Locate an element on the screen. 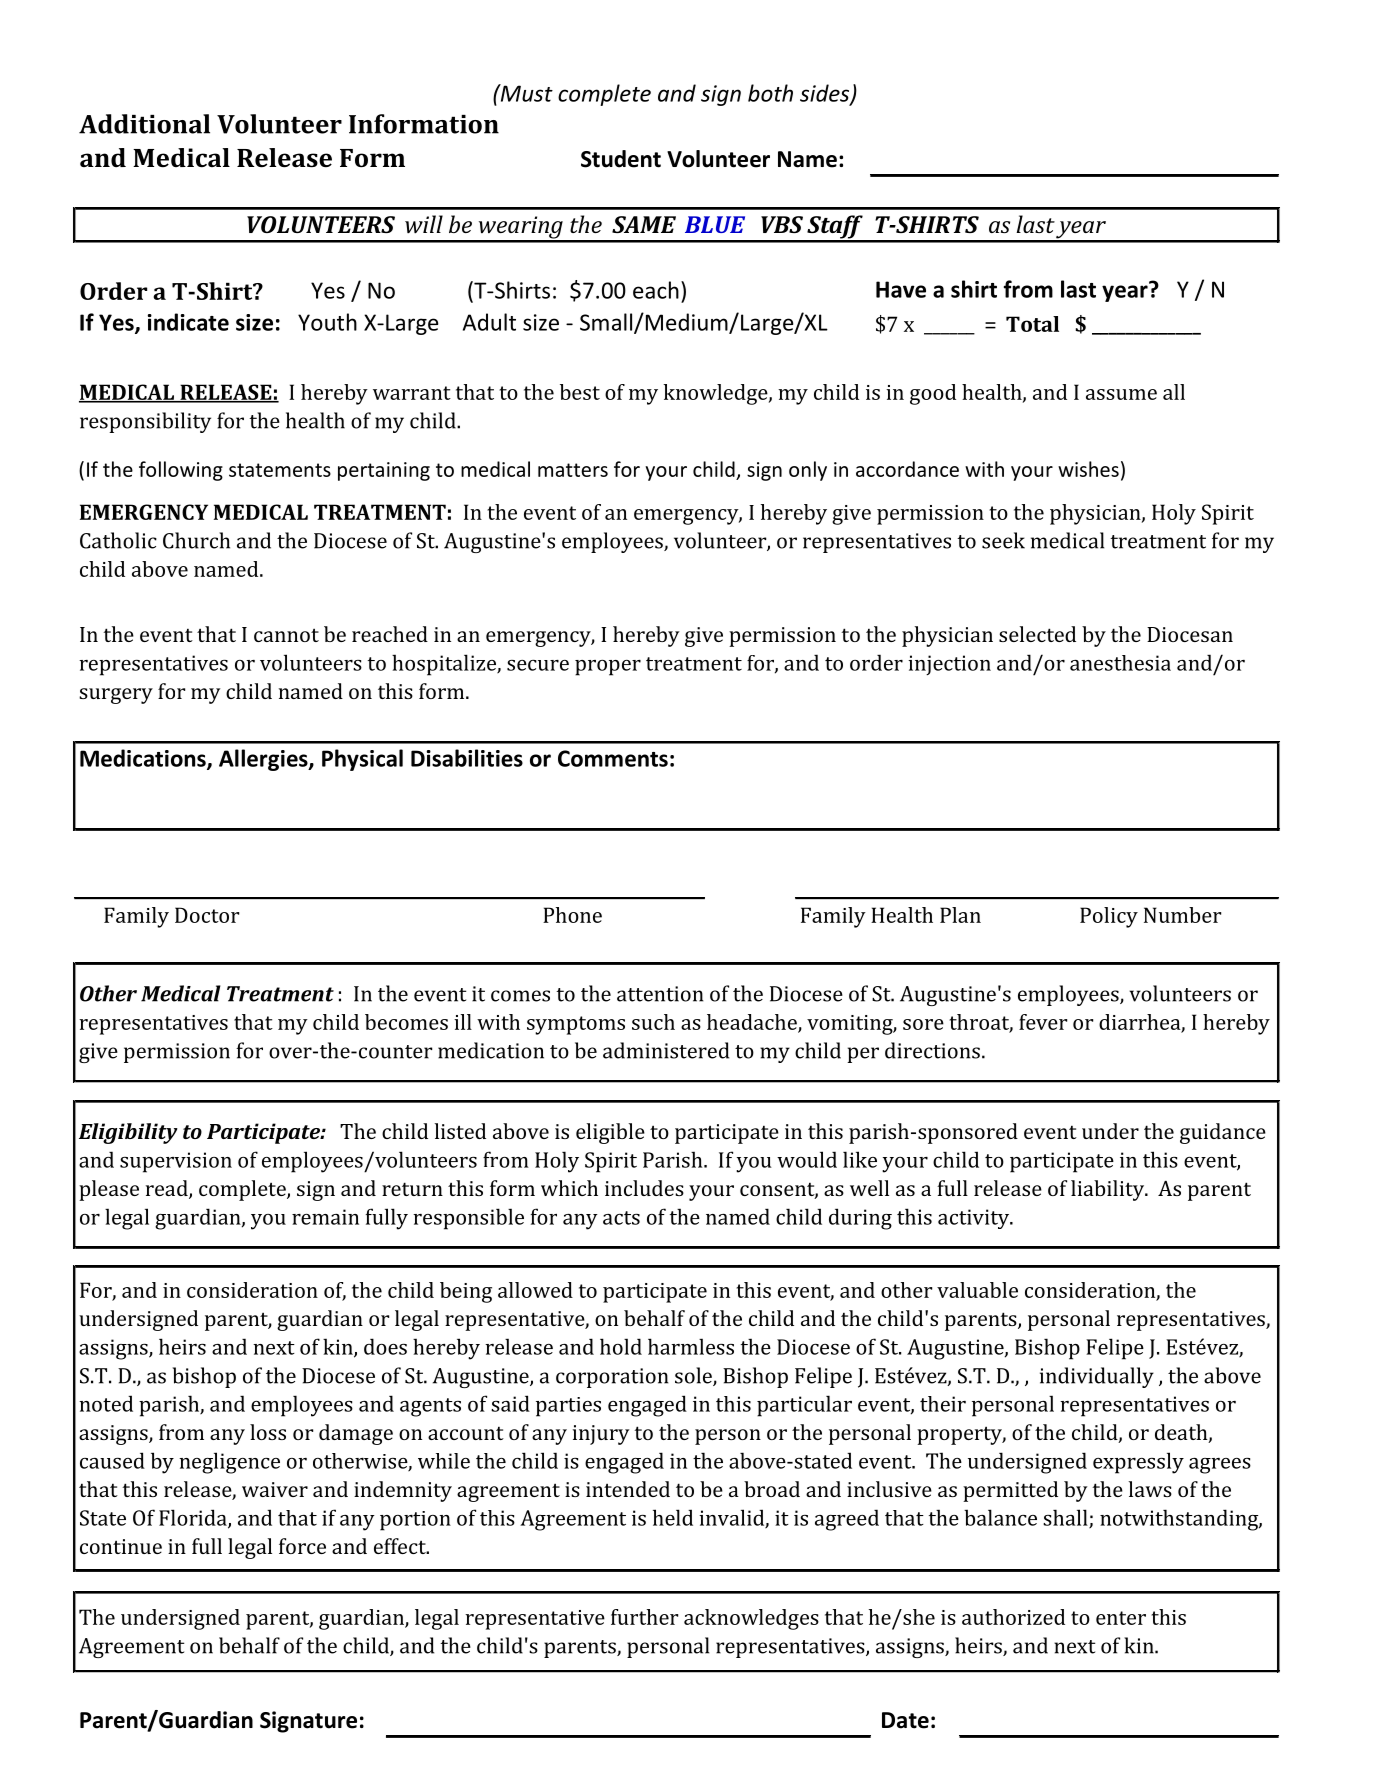  Student is located at coordinates (621, 159).
